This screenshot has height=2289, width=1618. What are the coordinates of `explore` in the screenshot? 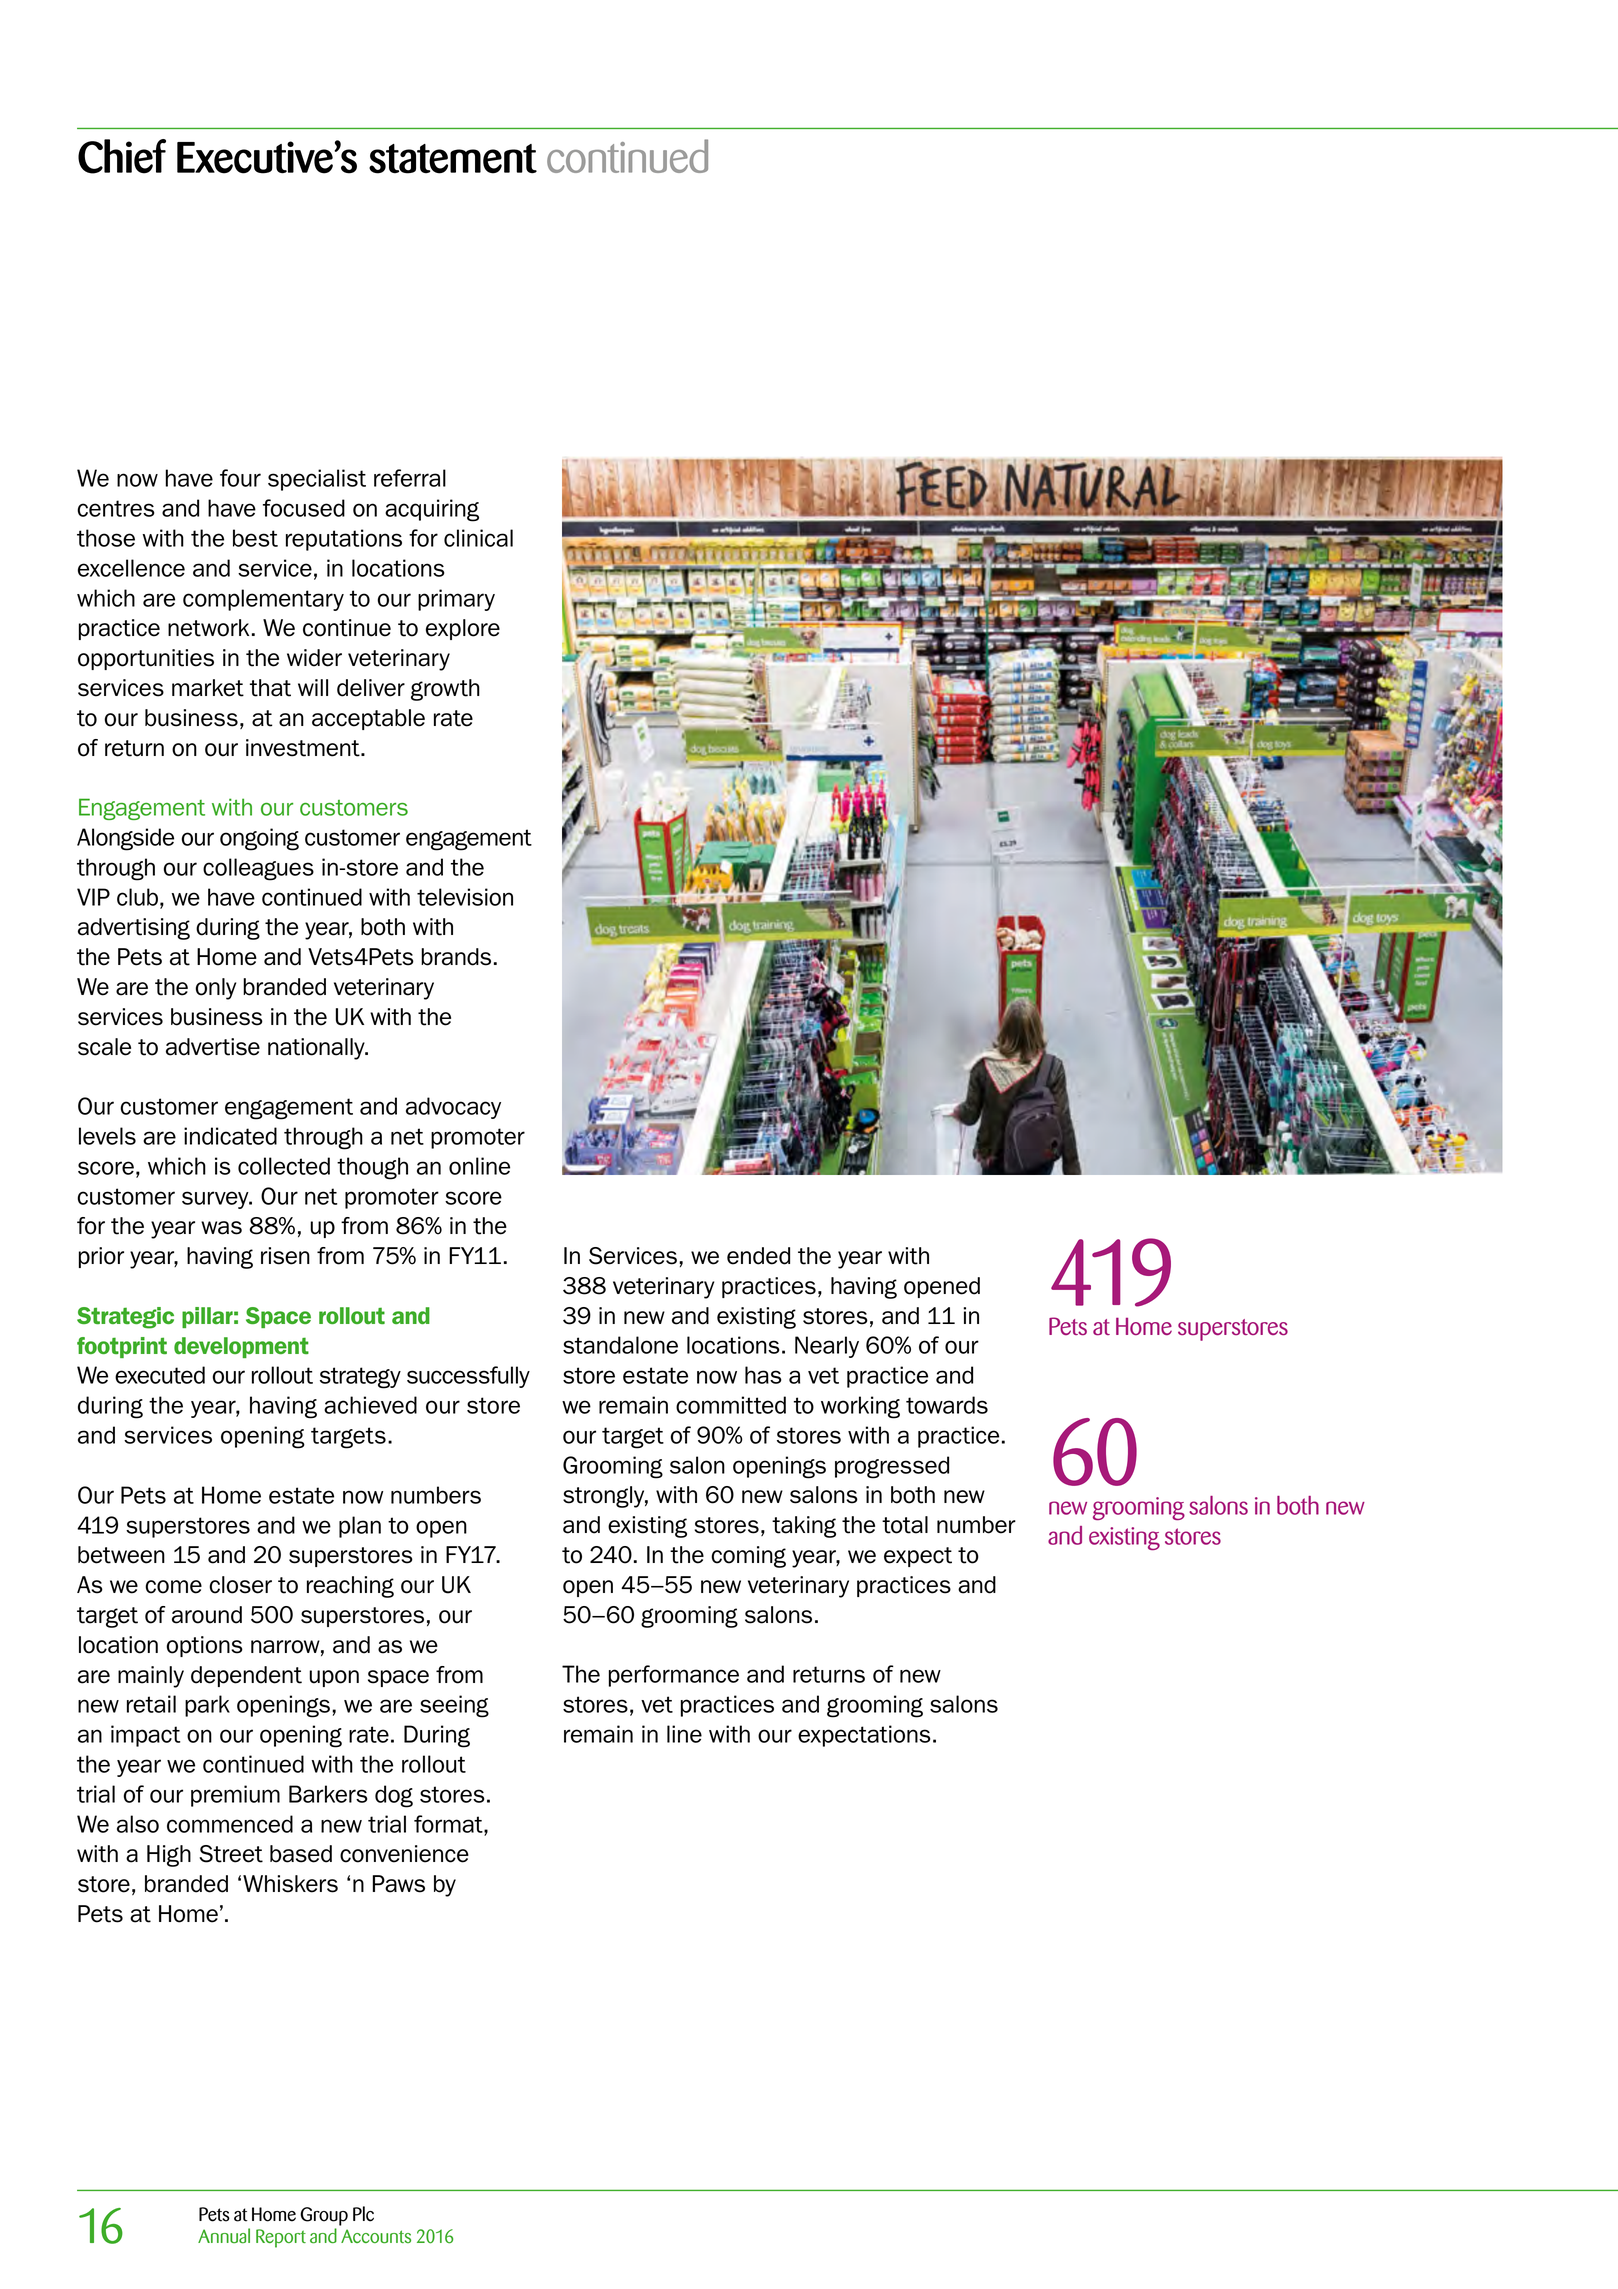 It's located at (463, 629).
